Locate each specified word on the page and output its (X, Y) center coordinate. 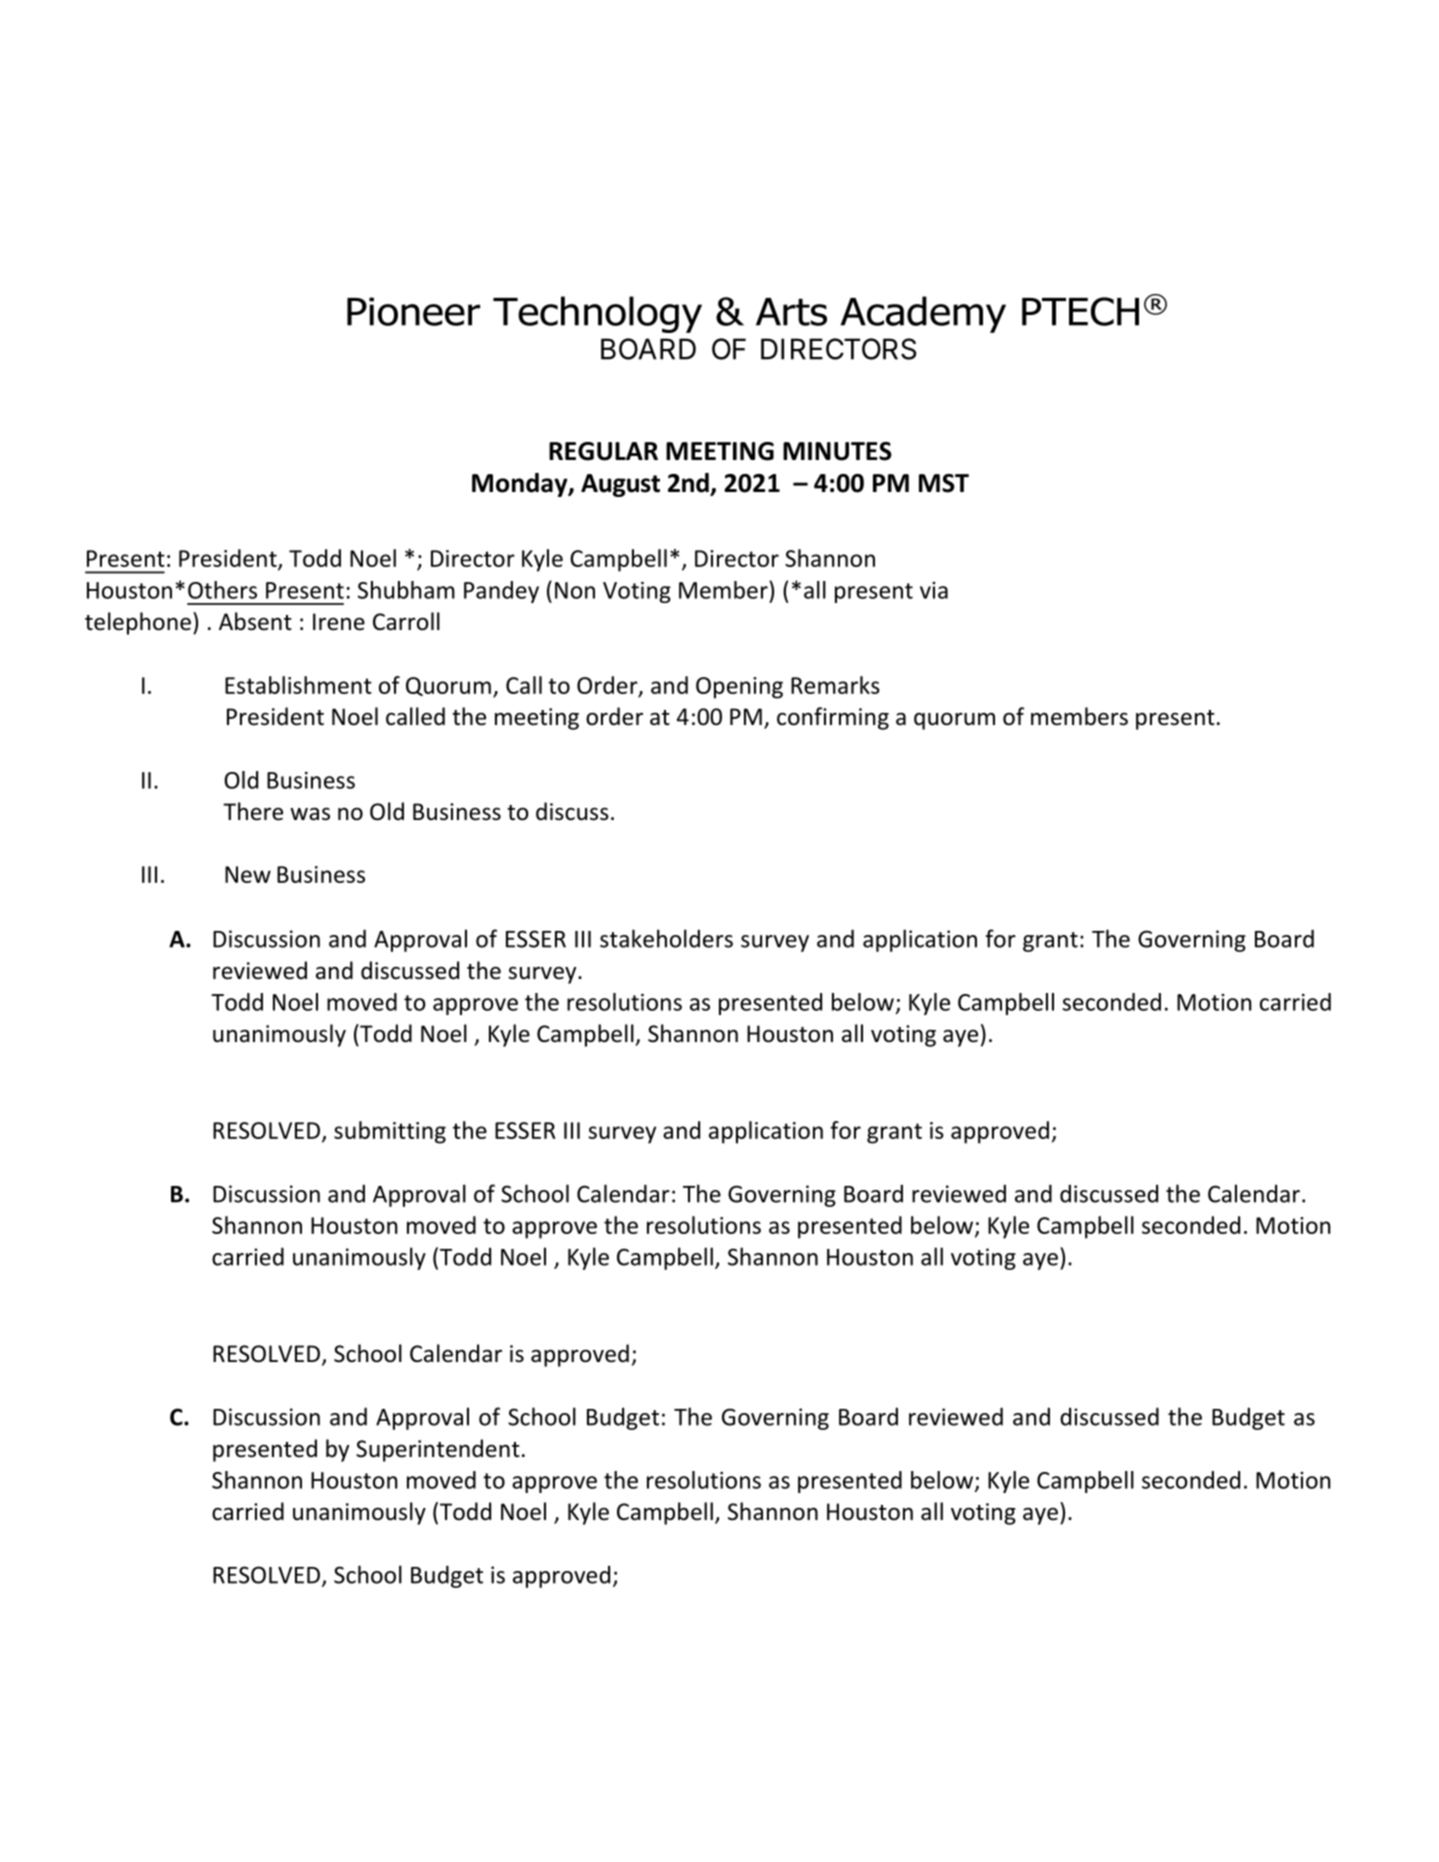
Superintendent (438, 1450)
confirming (833, 718)
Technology (597, 314)
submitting (390, 1132)
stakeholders (666, 938)
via (934, 590)
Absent (255, 621)
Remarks (835, 685)
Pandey (501, 592)
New (248, 874)
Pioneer (413, 311)
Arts (791, 312)
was (310, 814)
